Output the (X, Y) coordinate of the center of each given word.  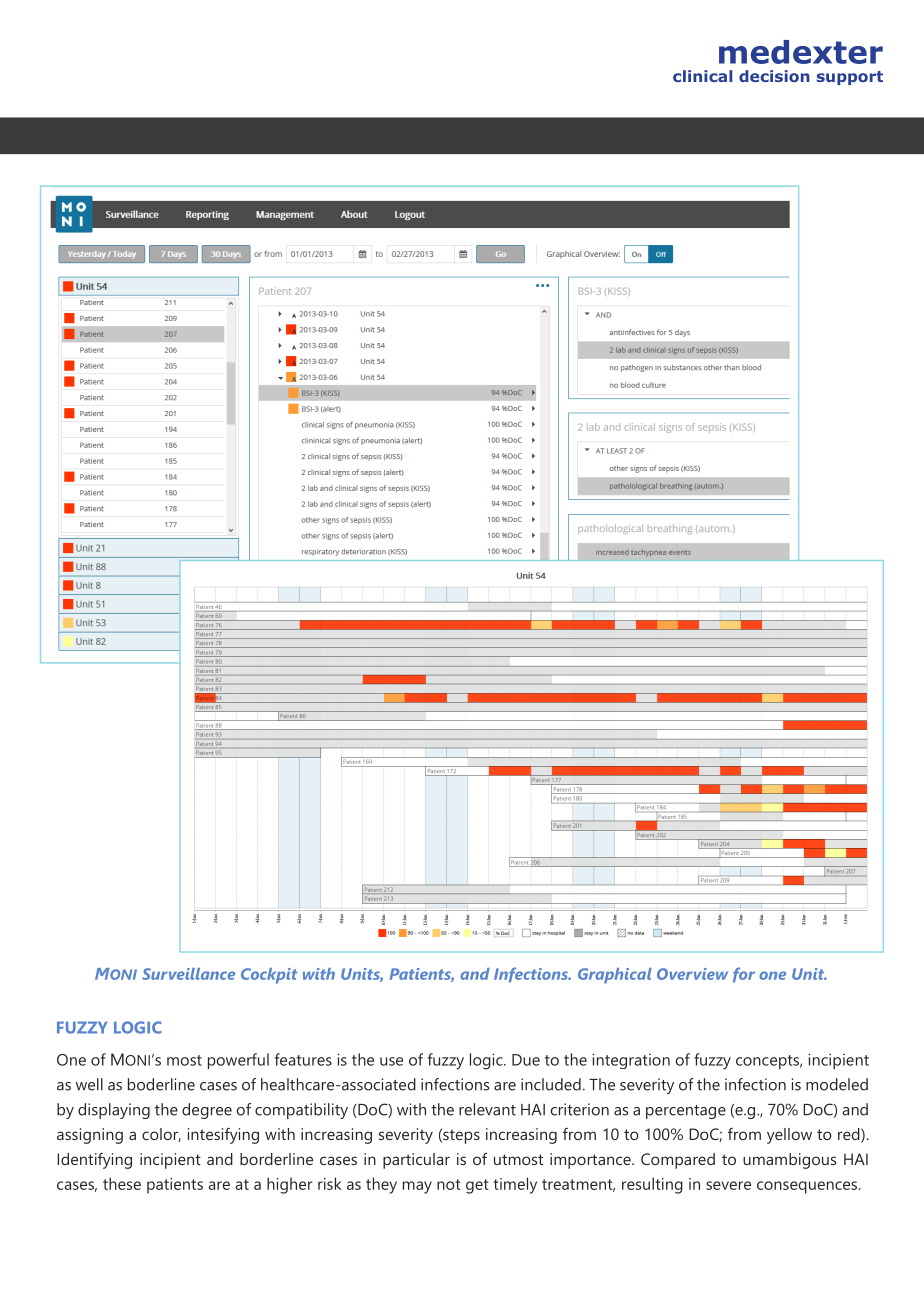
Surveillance (188, 974)
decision (774, 76)
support (849, 78)
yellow (789, 1136)
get (477, 1186)
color (161, 1135)
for (744, 975)
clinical (702, 76)
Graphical (615, 976)
